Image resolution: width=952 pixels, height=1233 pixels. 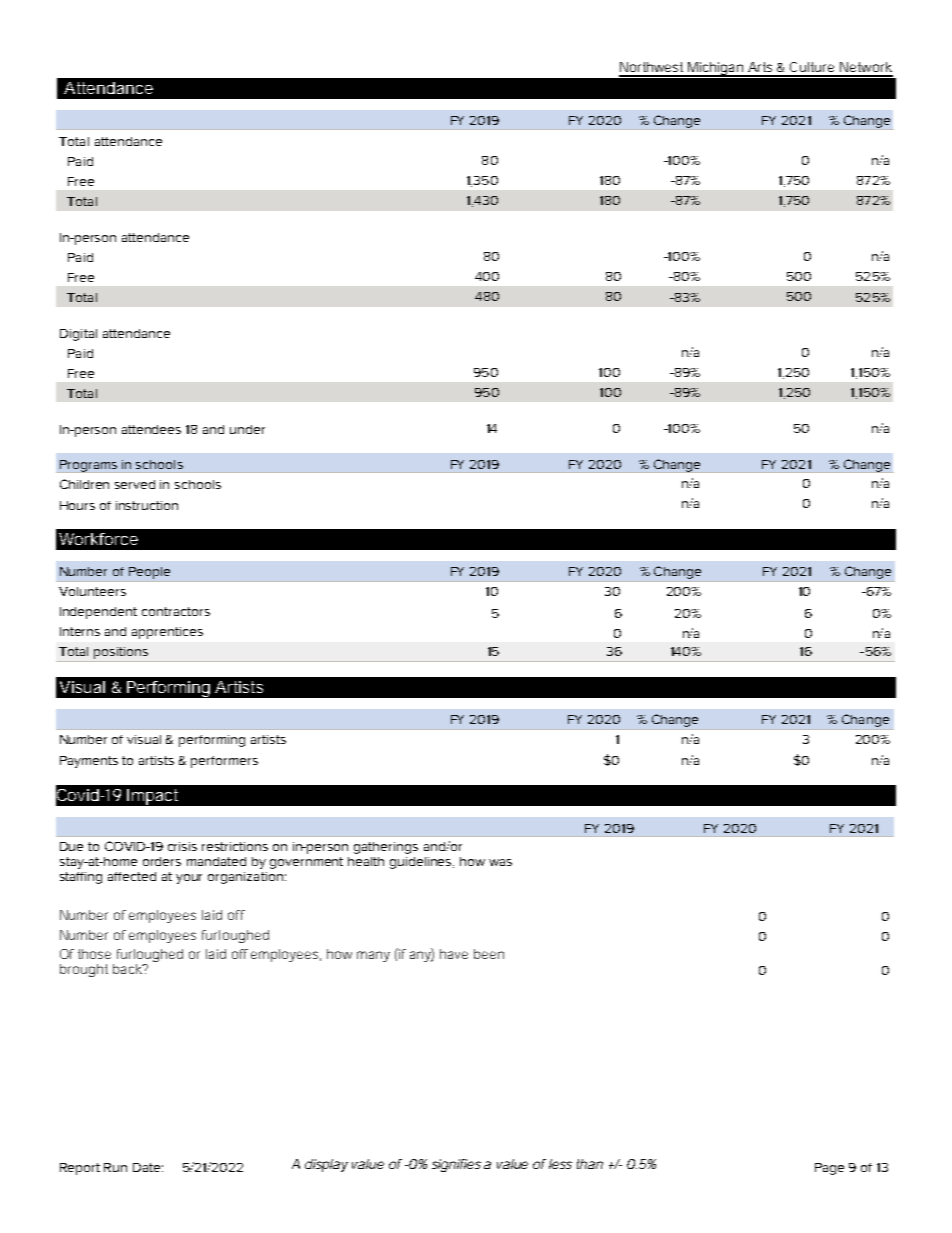 What do you see at coordinates (167, 633) in the screenshot?
I see `apprentices` at bounding box center [167, 633].
